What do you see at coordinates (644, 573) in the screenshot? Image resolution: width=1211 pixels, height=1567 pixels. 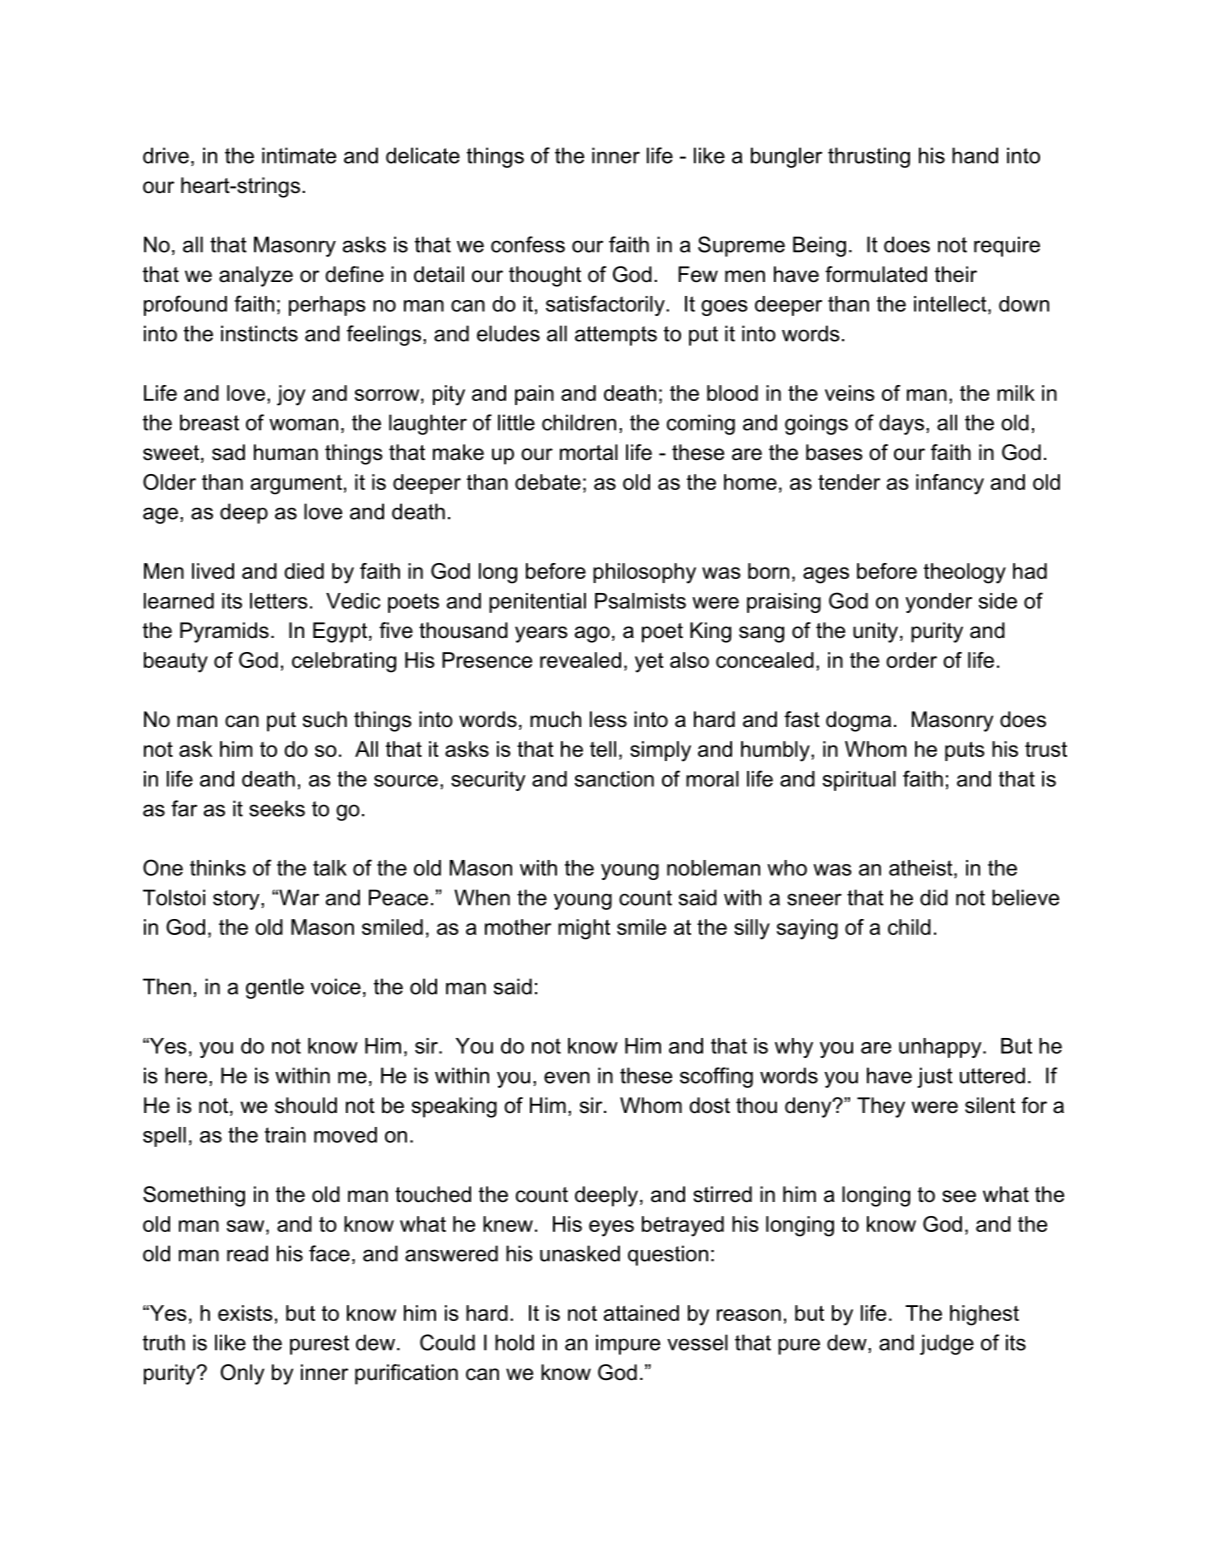 I see `philosophy` at bounding box center [644, 573].
